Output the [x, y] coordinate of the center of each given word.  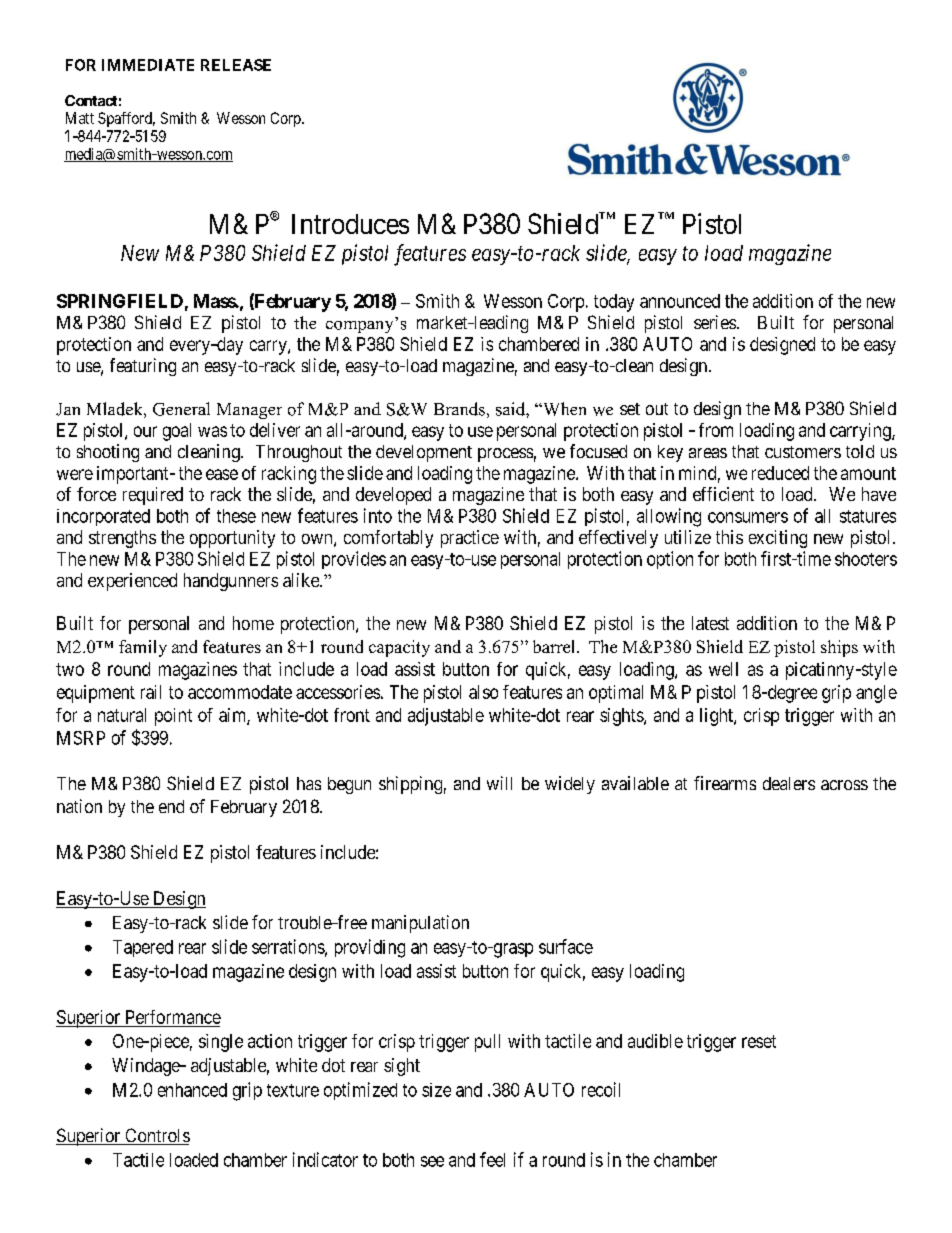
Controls [156, 1136]
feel [492, 1159]
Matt [80, 118]
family [143, 648]
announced [680, 301]
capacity [399, 648]
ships [839, 648]
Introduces [350, 224]
